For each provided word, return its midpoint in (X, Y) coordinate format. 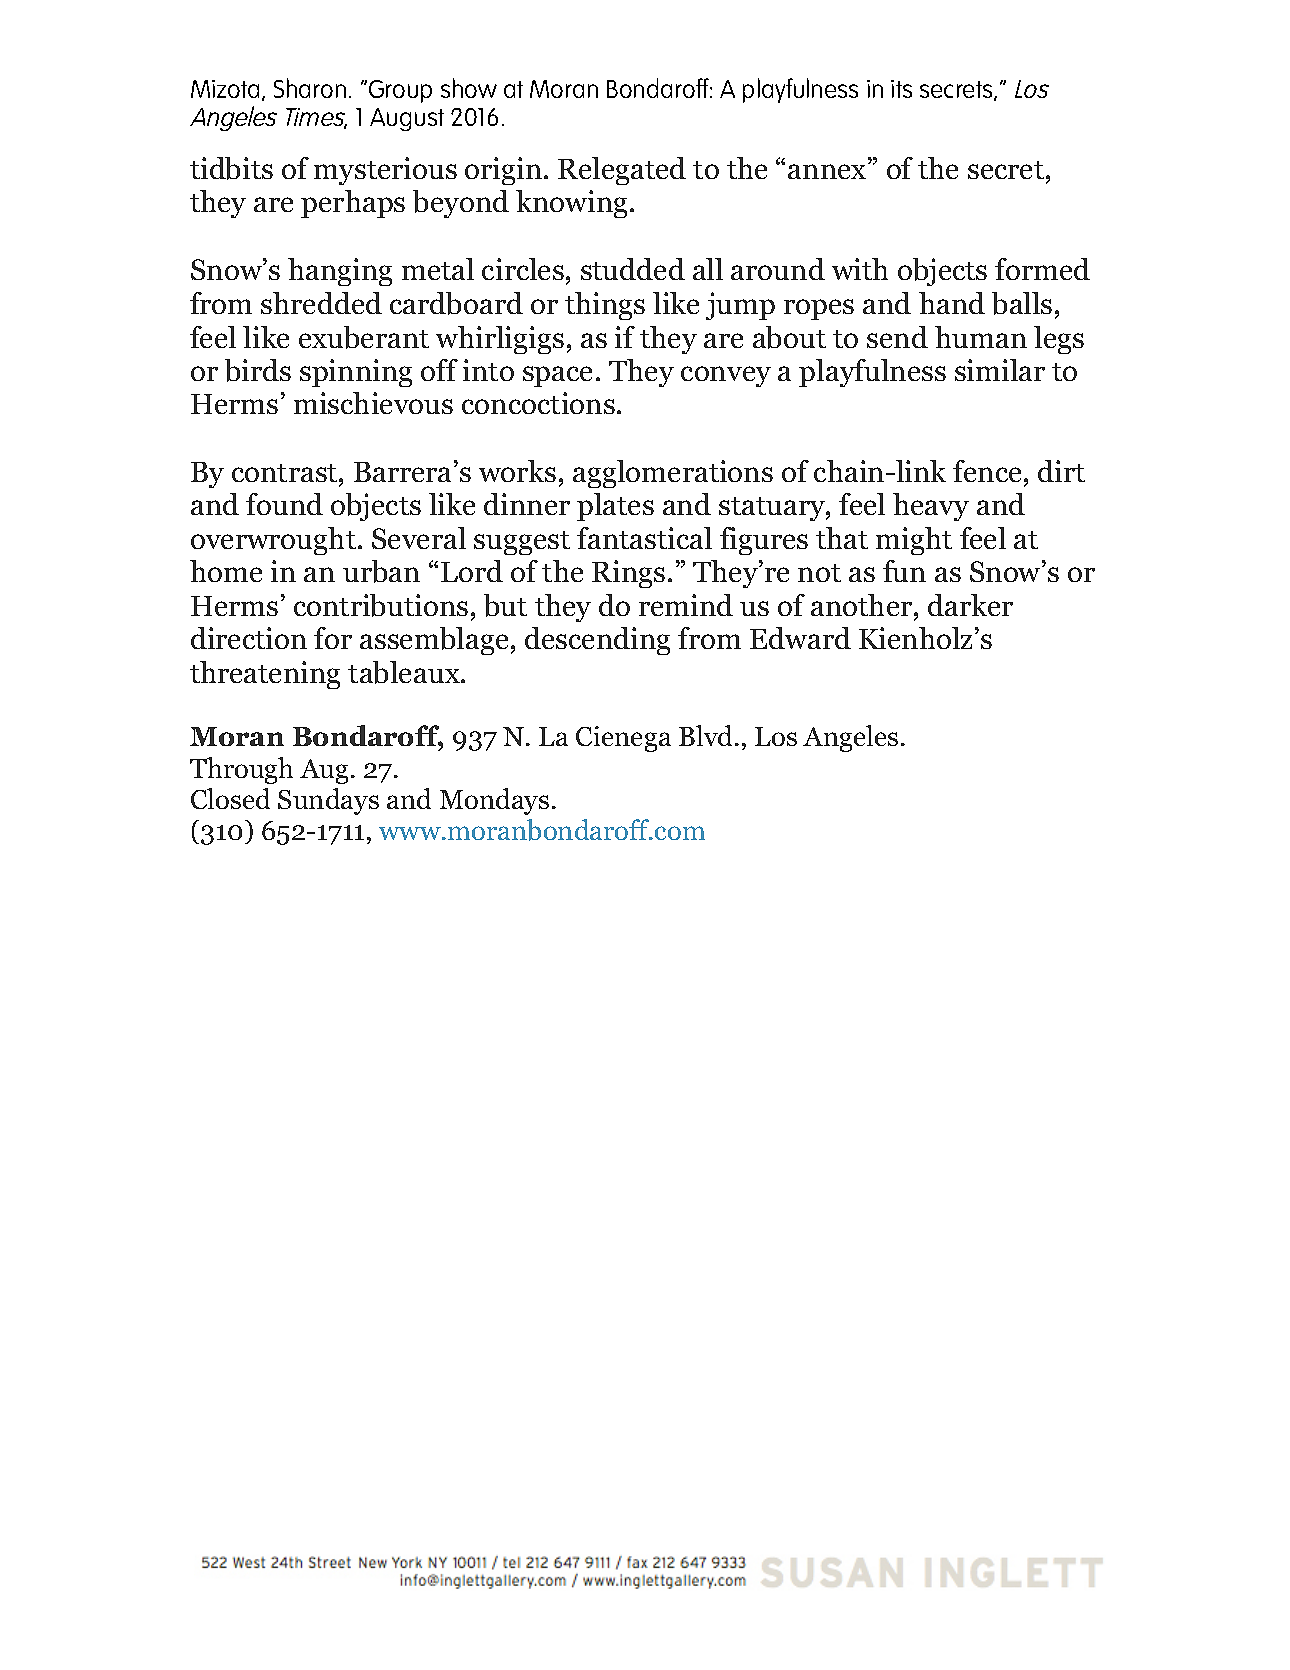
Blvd (707, 735)
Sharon (310, 88)
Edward (800, 638)
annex (828, 171)
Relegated (622, 171)
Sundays (328, 801)
